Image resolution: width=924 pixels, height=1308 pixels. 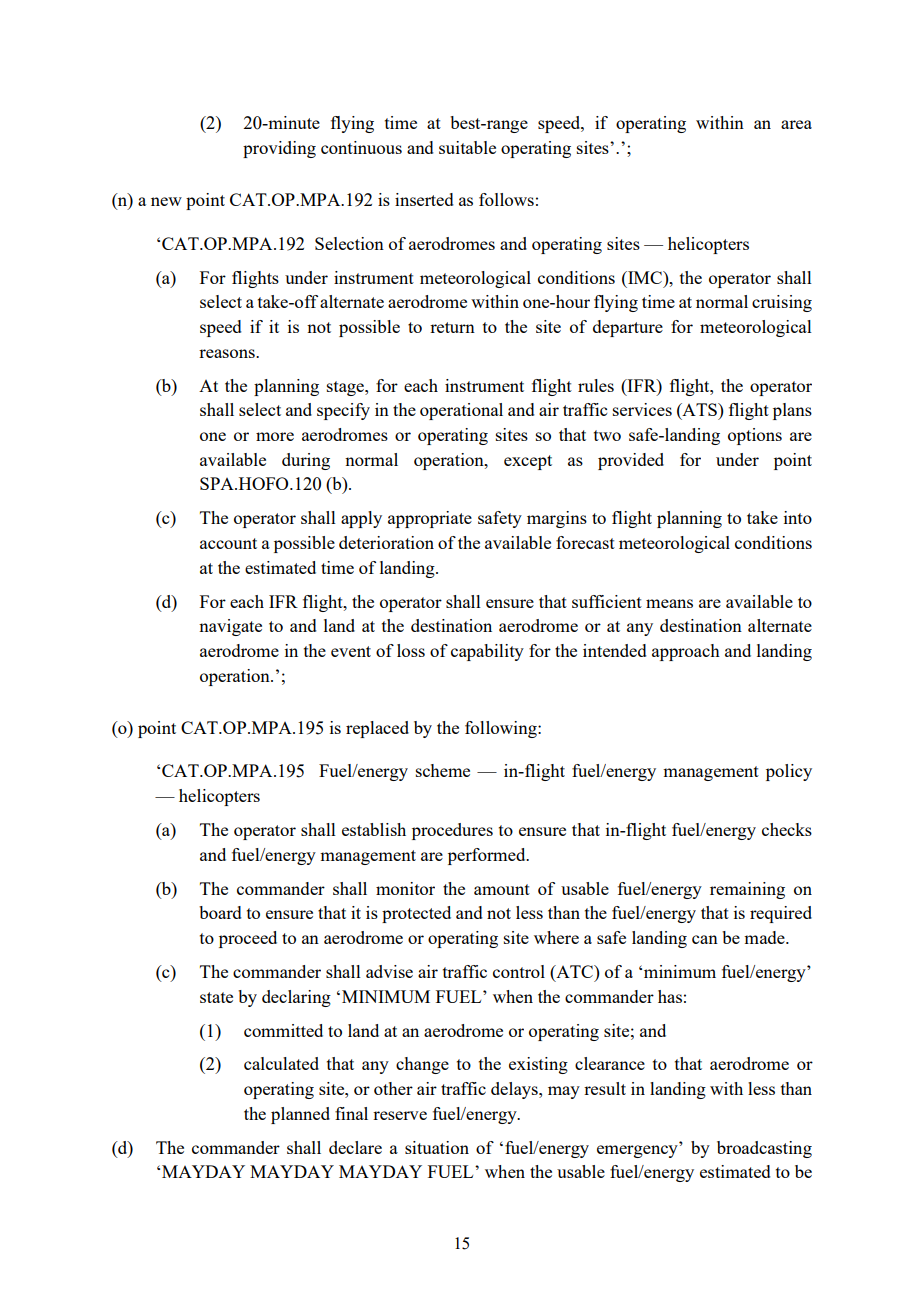 I want to click on planned, so click(x=300, y=1115).
